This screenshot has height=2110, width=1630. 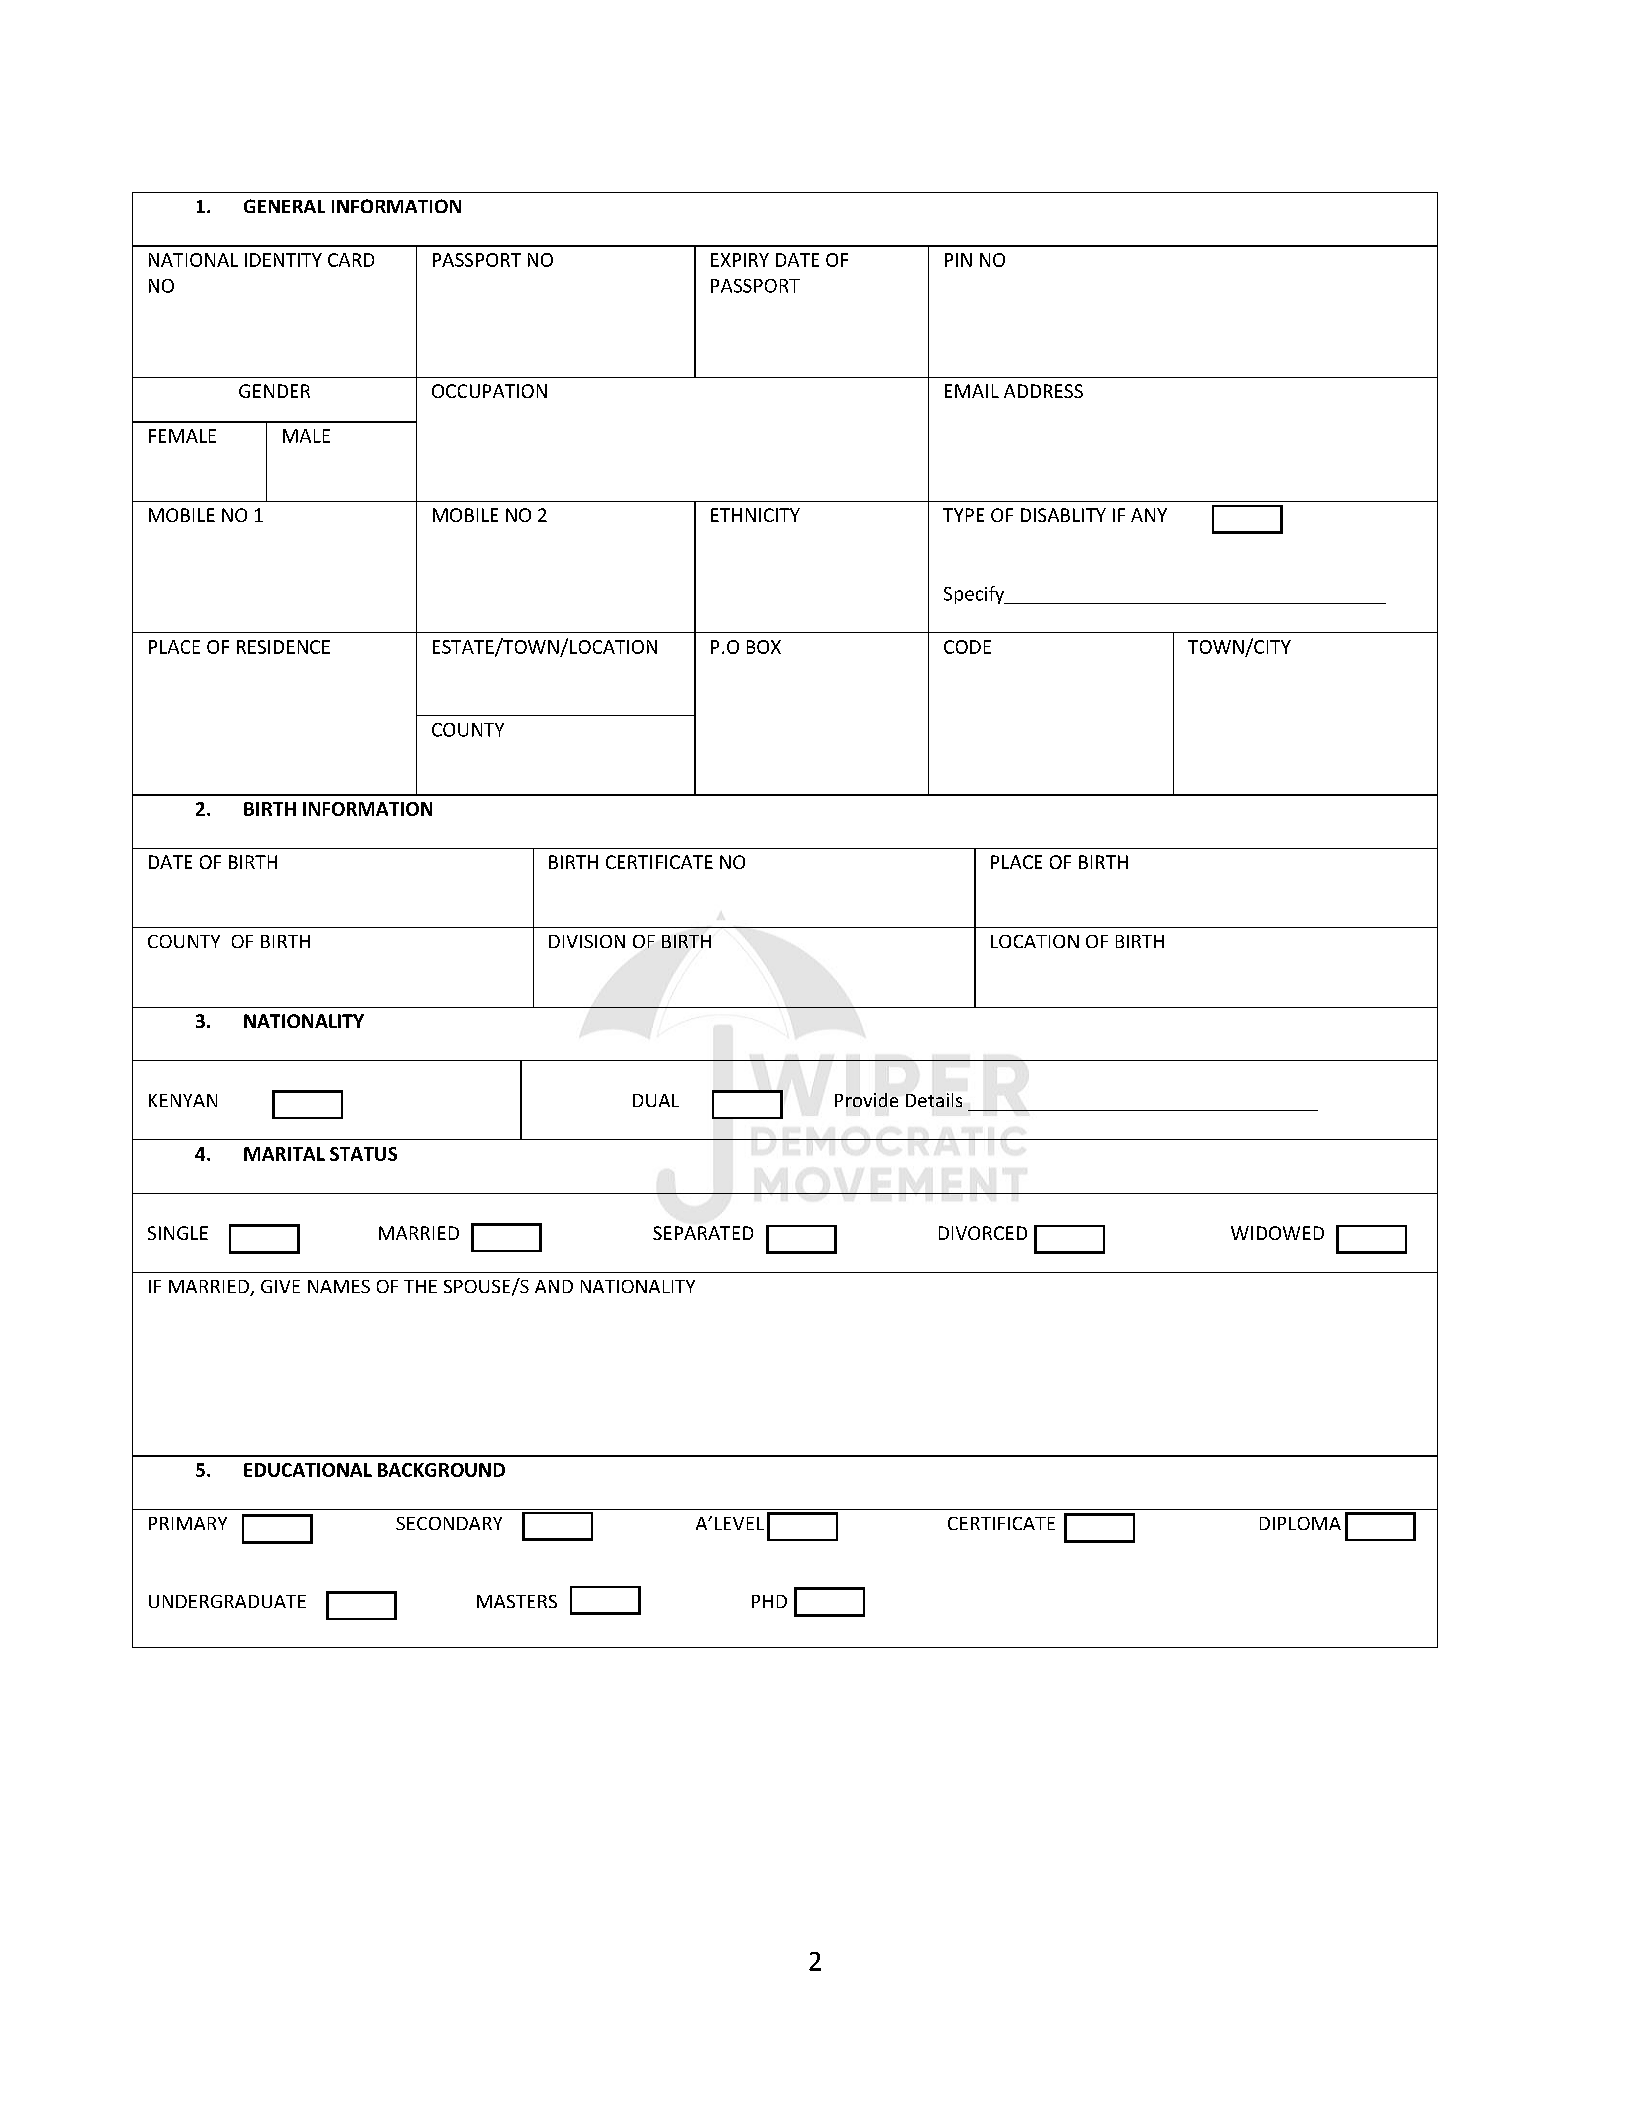 I want to click on PHD, so click(x=769, y=1601).
